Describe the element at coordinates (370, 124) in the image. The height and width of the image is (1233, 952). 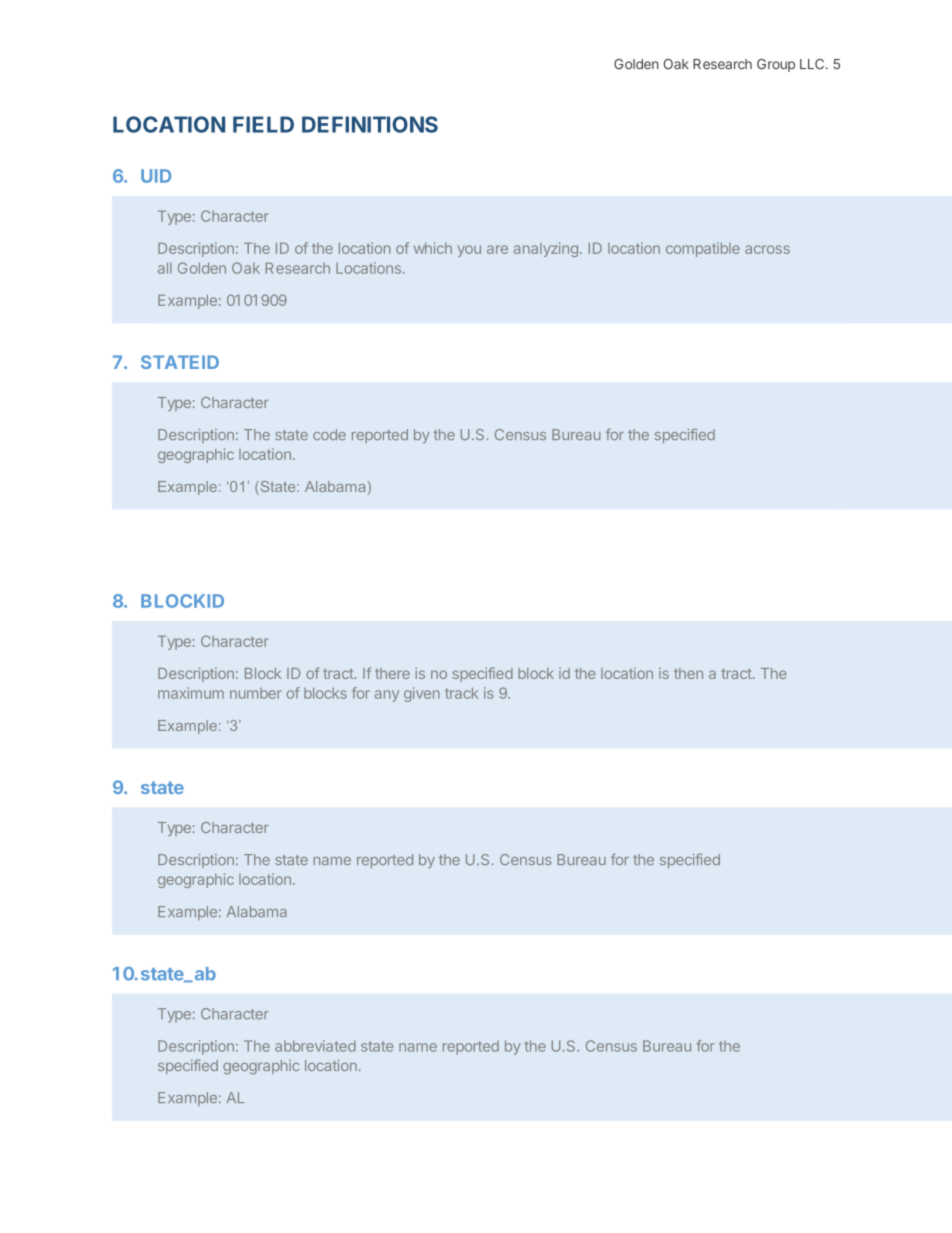
I see `DEFINITIONS` at that location.
